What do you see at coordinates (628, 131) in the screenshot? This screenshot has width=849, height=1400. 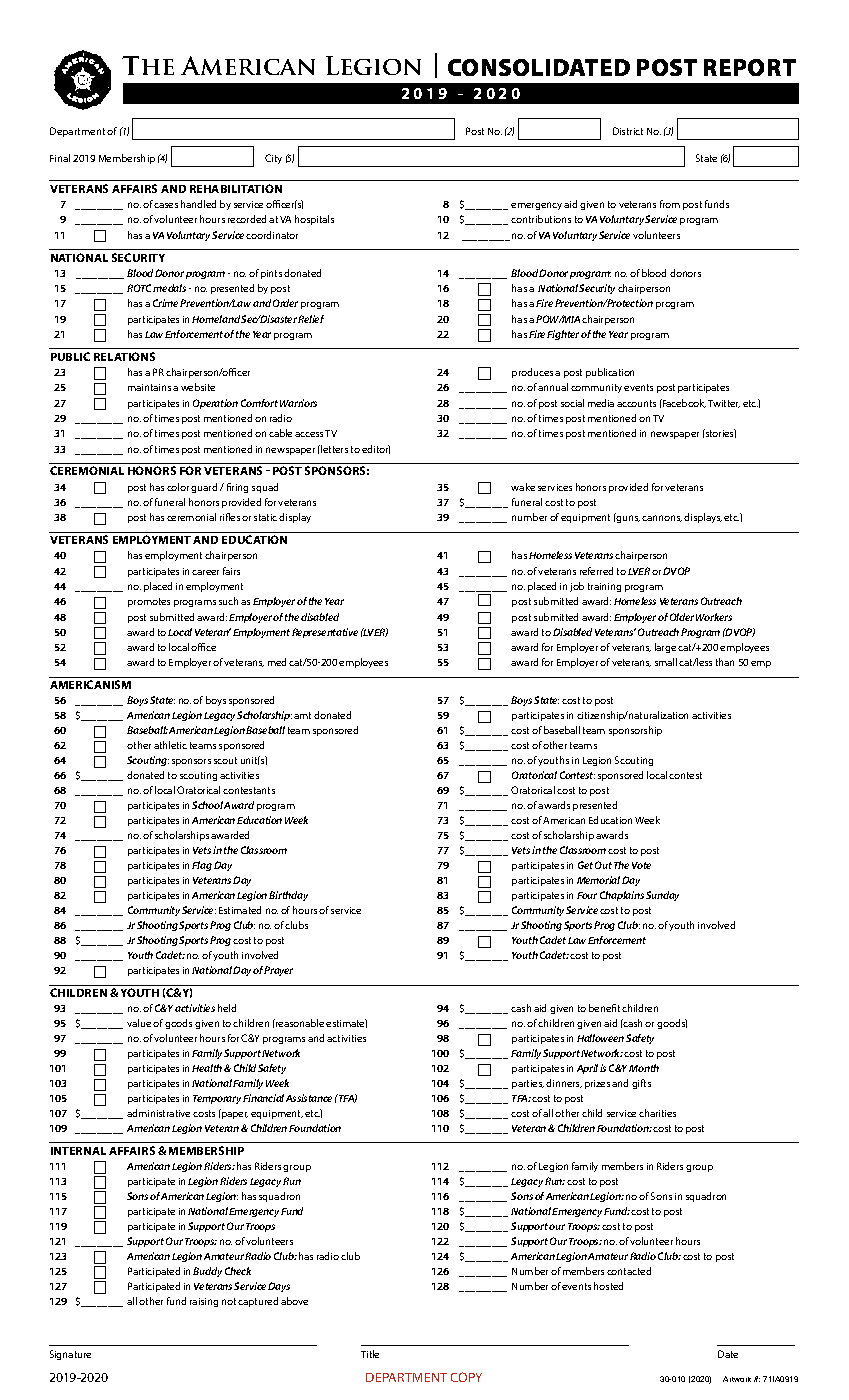 I see `District` at bounding box center [628, 131].
